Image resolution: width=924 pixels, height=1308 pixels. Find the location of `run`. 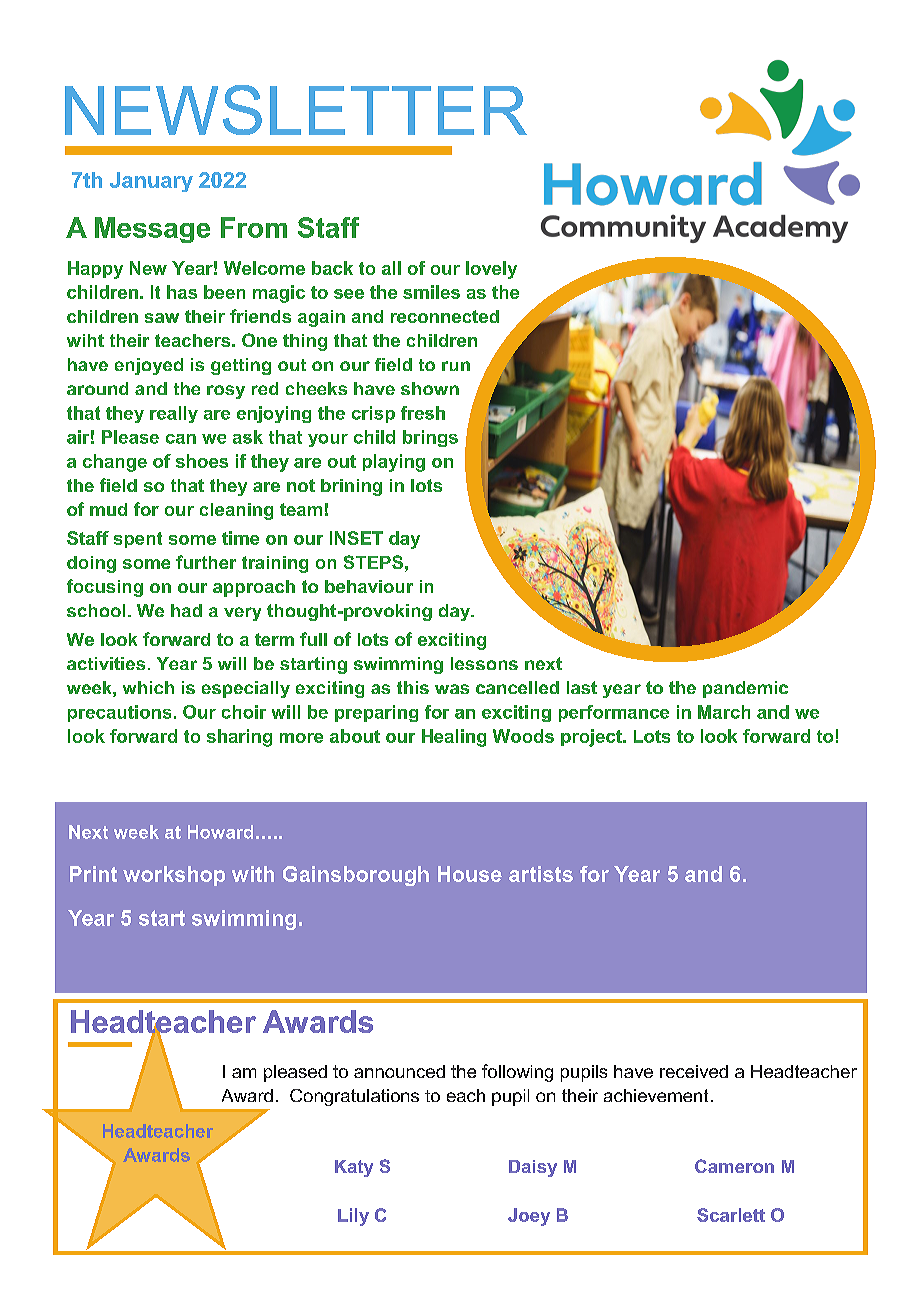

run is located at coordinates (456, 366).
